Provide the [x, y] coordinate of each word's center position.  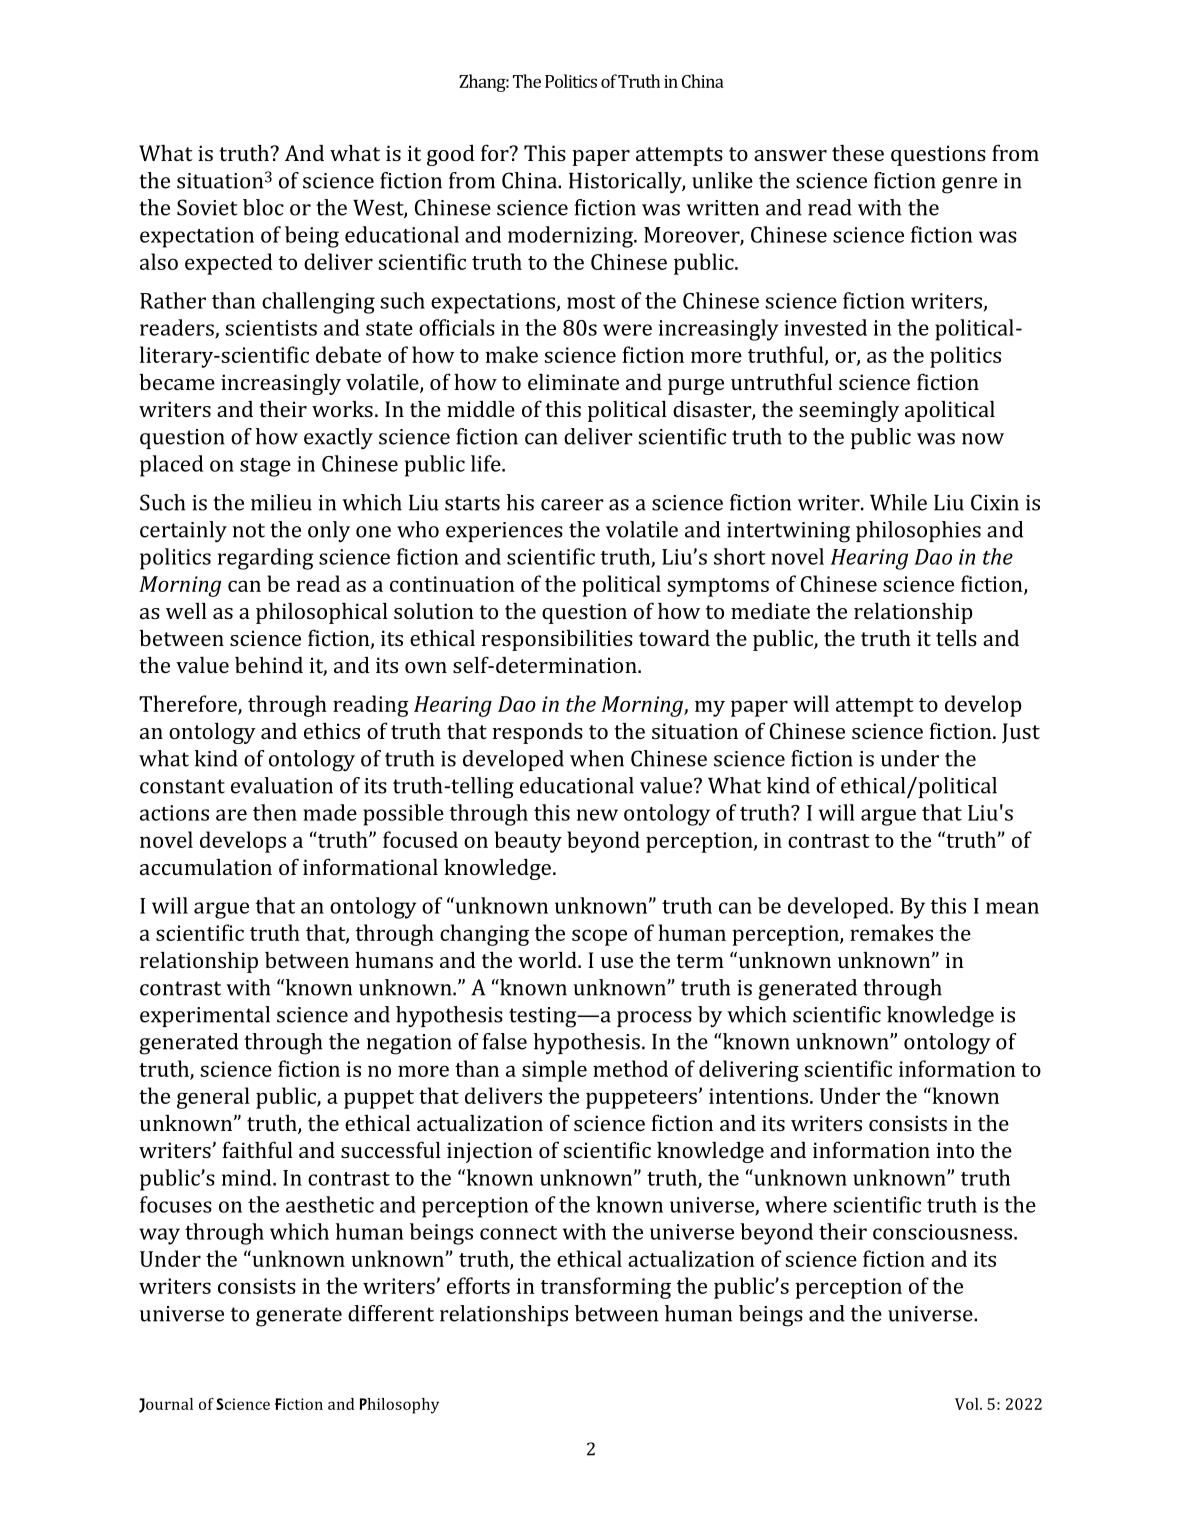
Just [1021, 733]
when [597, 758]
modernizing [571, 237]
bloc [263, 207]
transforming [606, 1288]
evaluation [282, 785]
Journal [166, 1405]
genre [969, 185]
